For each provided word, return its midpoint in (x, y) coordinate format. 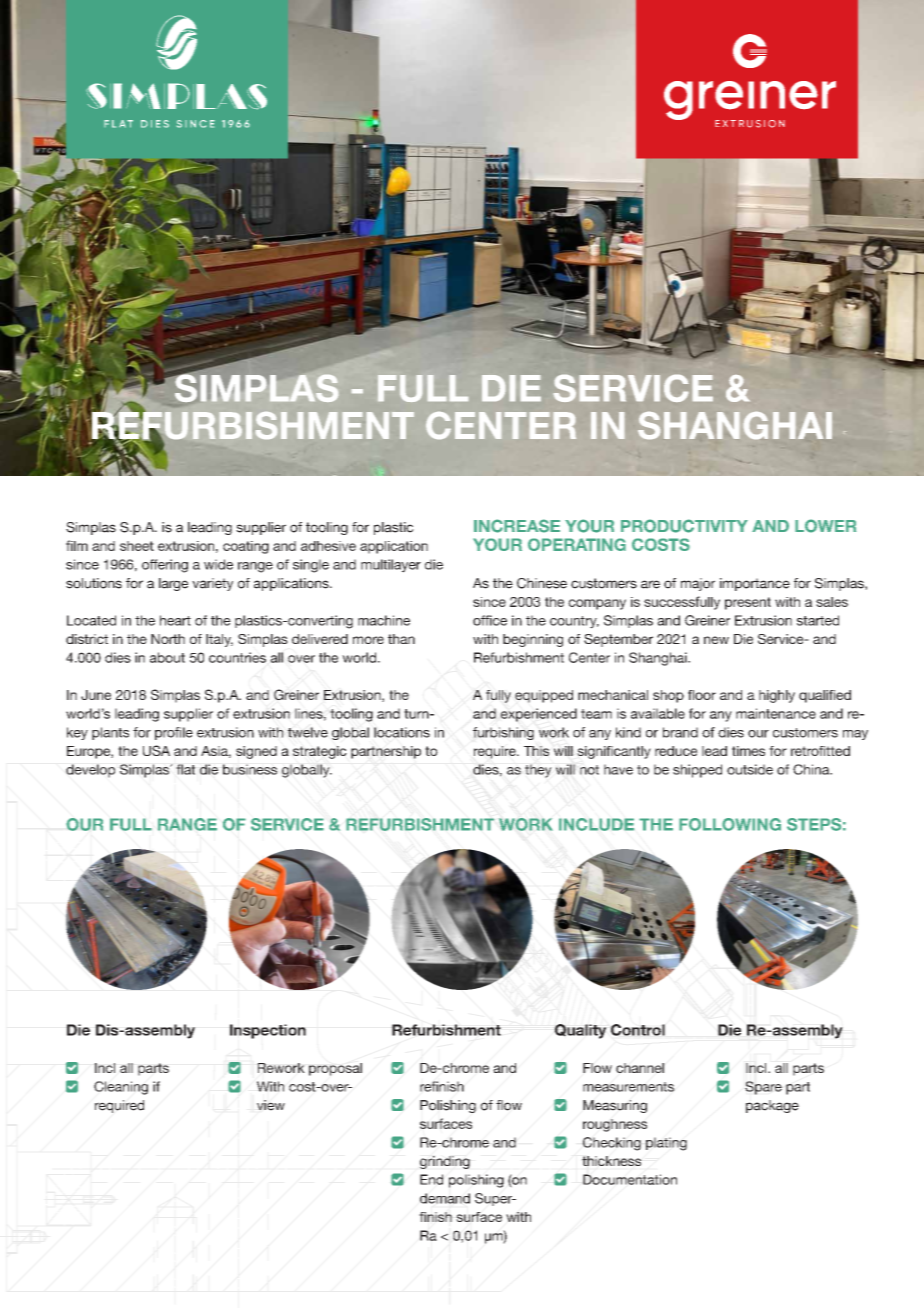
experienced (539, 715)
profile (174, 733)
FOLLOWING (730, 824)
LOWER (825, 526)
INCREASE (517, 526)
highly (777, 696)
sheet (137, 546)
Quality (580, 1031)
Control (638, 1030)
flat (185, 769)
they (538, 771)
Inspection (268, 1031)
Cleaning (121, 1088)
